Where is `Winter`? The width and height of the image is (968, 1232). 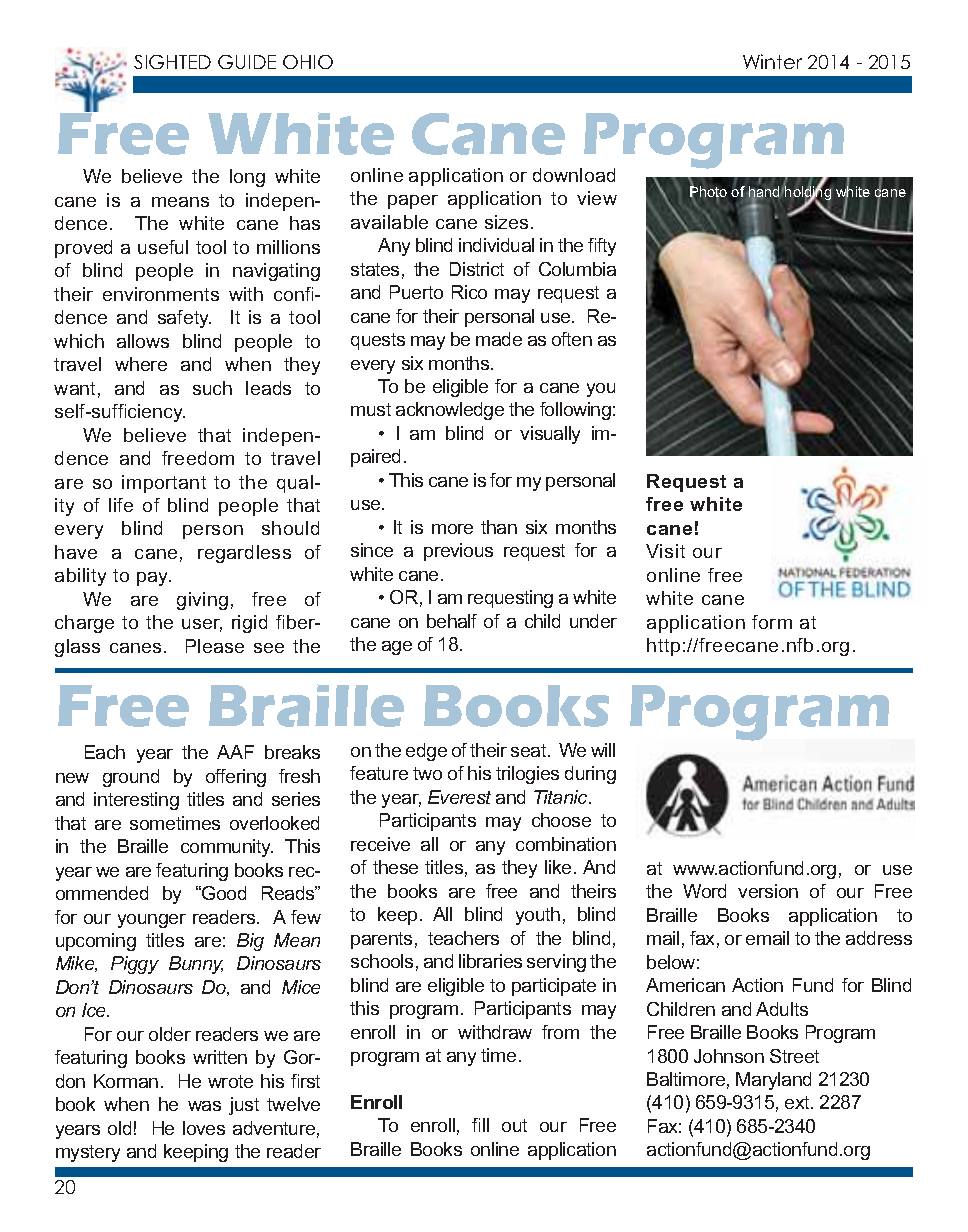 Winter is located at coordinates (772, 61).
